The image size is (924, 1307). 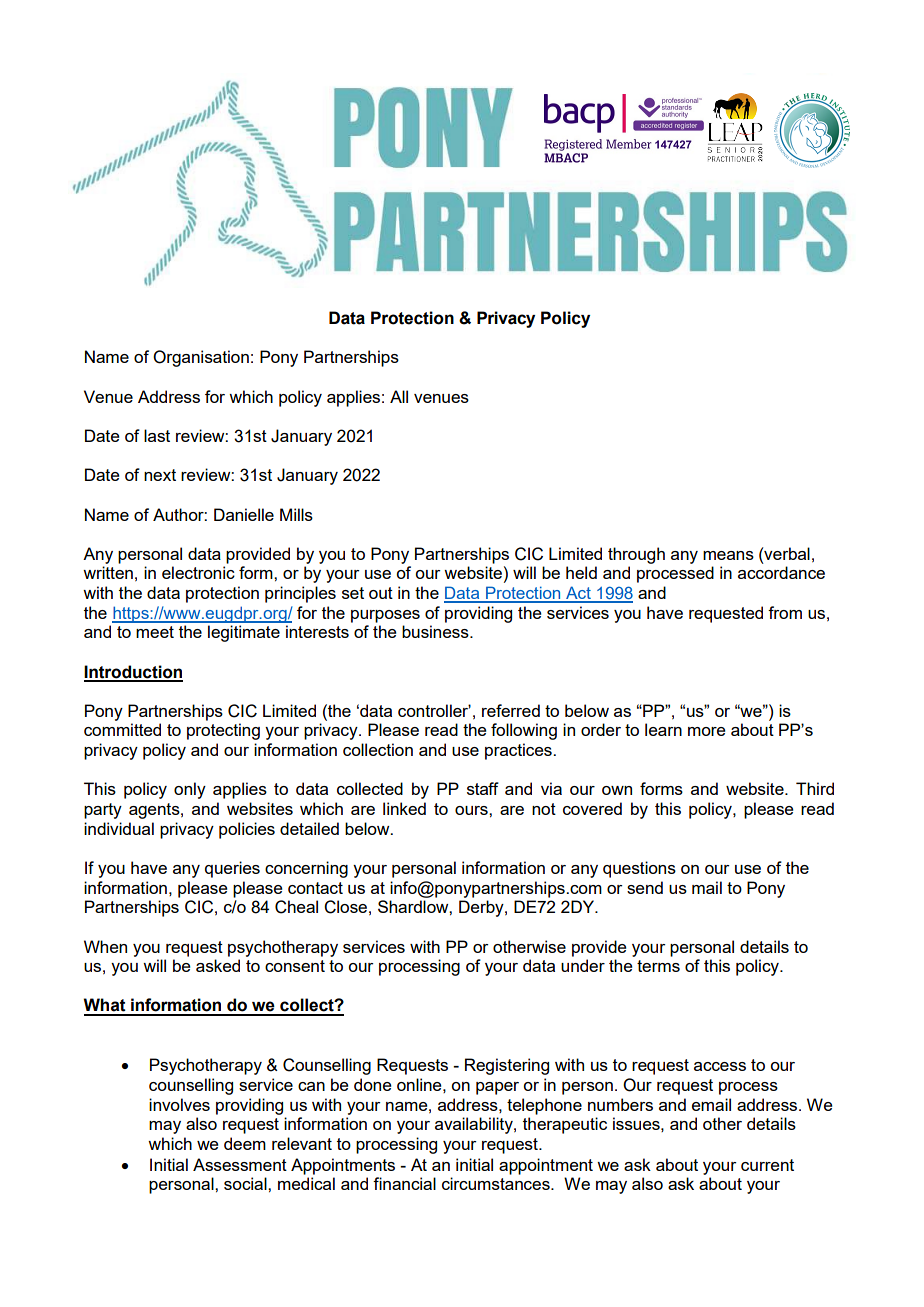 I want to click on business, so click(x=436, y=631).
